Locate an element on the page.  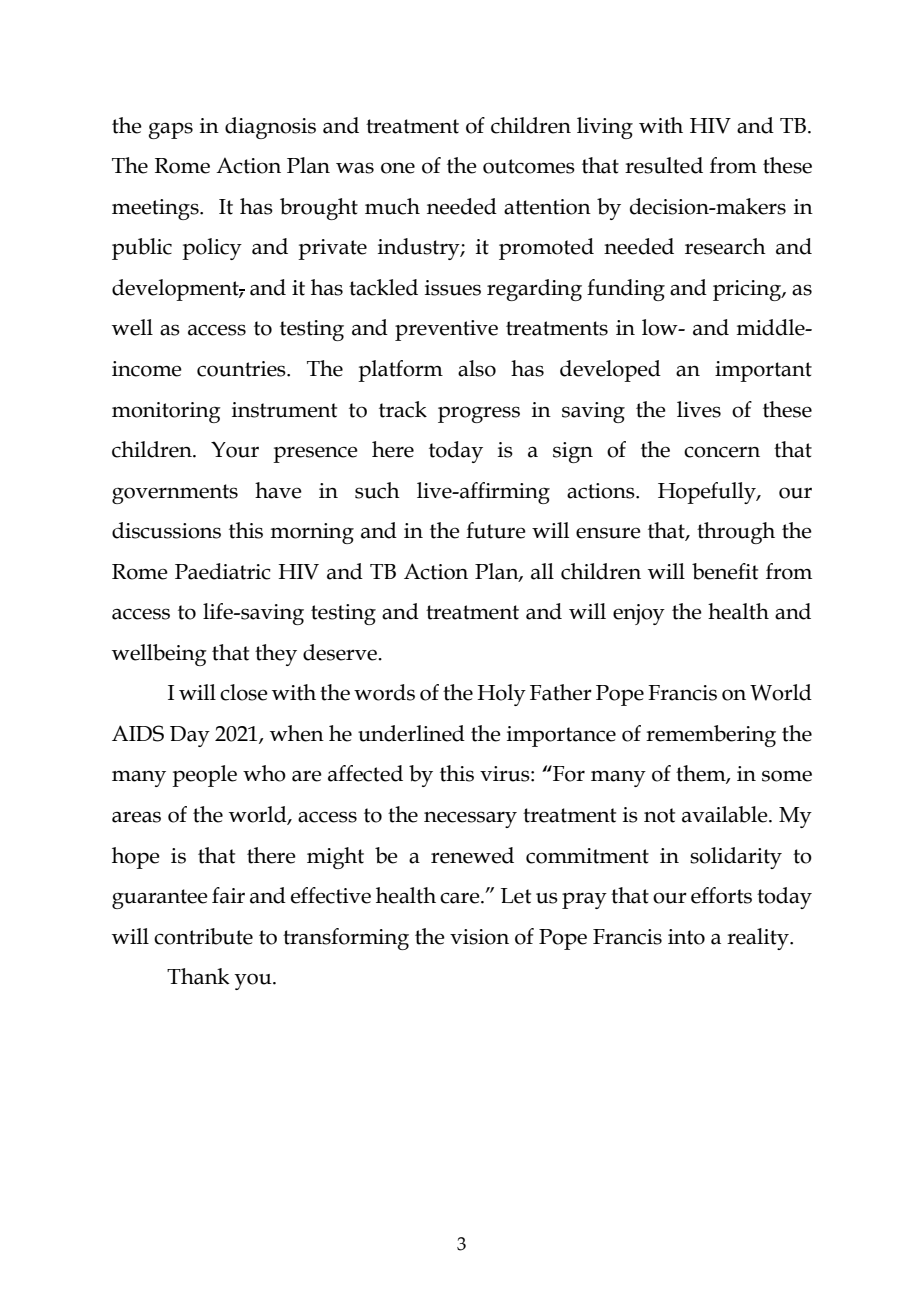
Paediatric is located at coordinates (223, 571).
